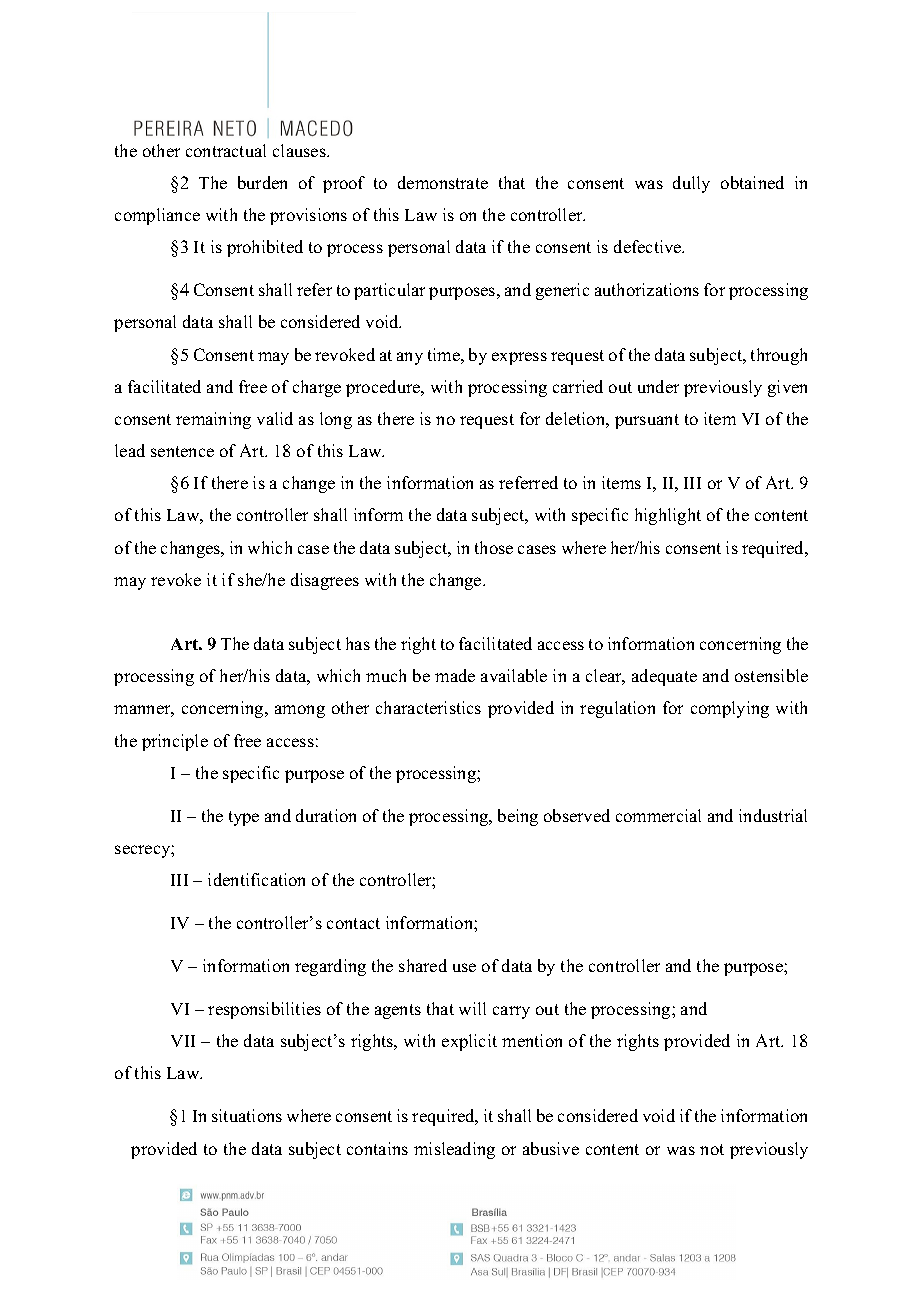 The width and height of the page is (924, 1308). What do you see at coordinates (443, 182) in the page?
I see `demonstrate` at bounding box center [443, 182].
